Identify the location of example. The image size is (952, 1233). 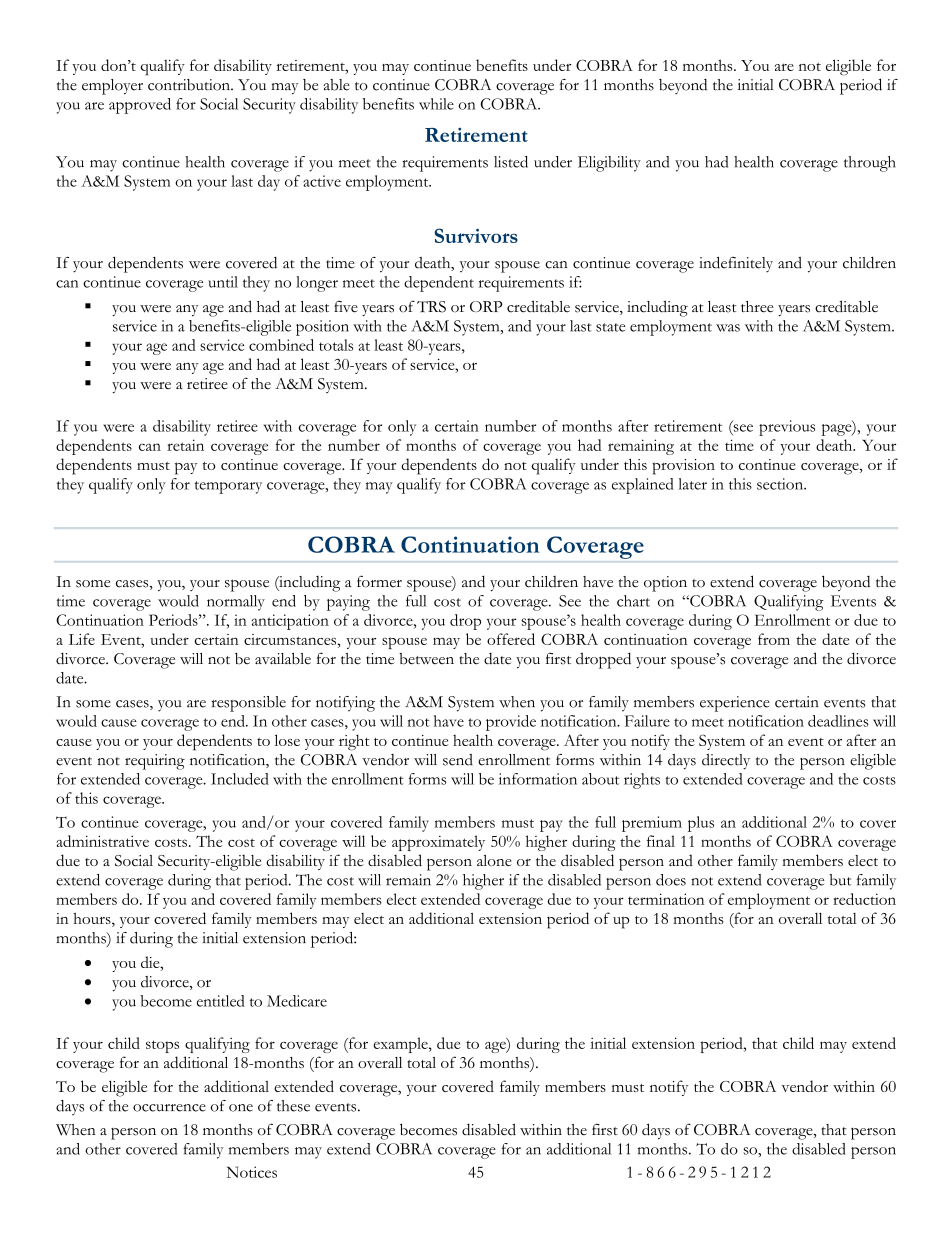
(401, 1045).
